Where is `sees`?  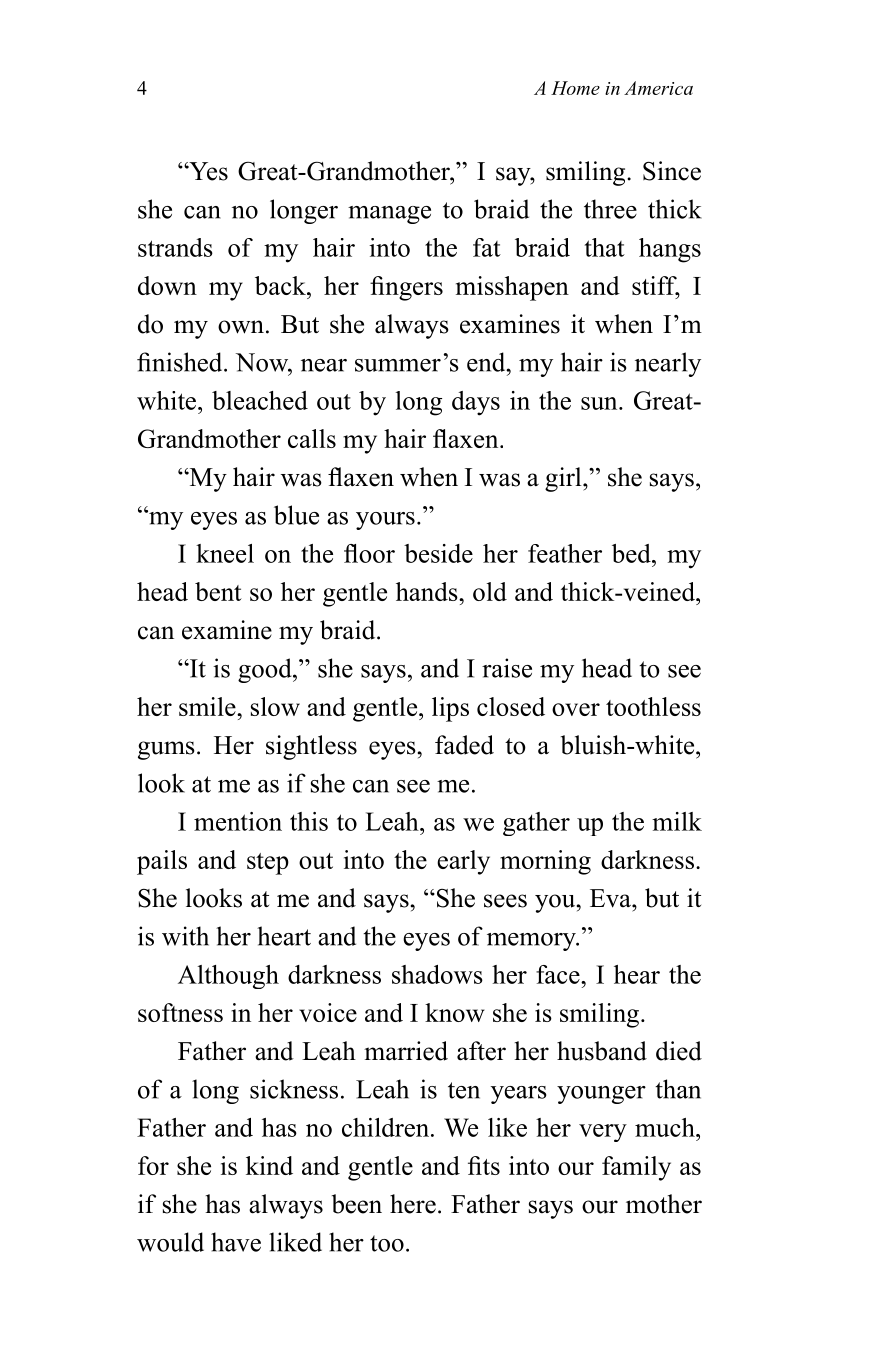
sees is located at coordinates (505, 901).
